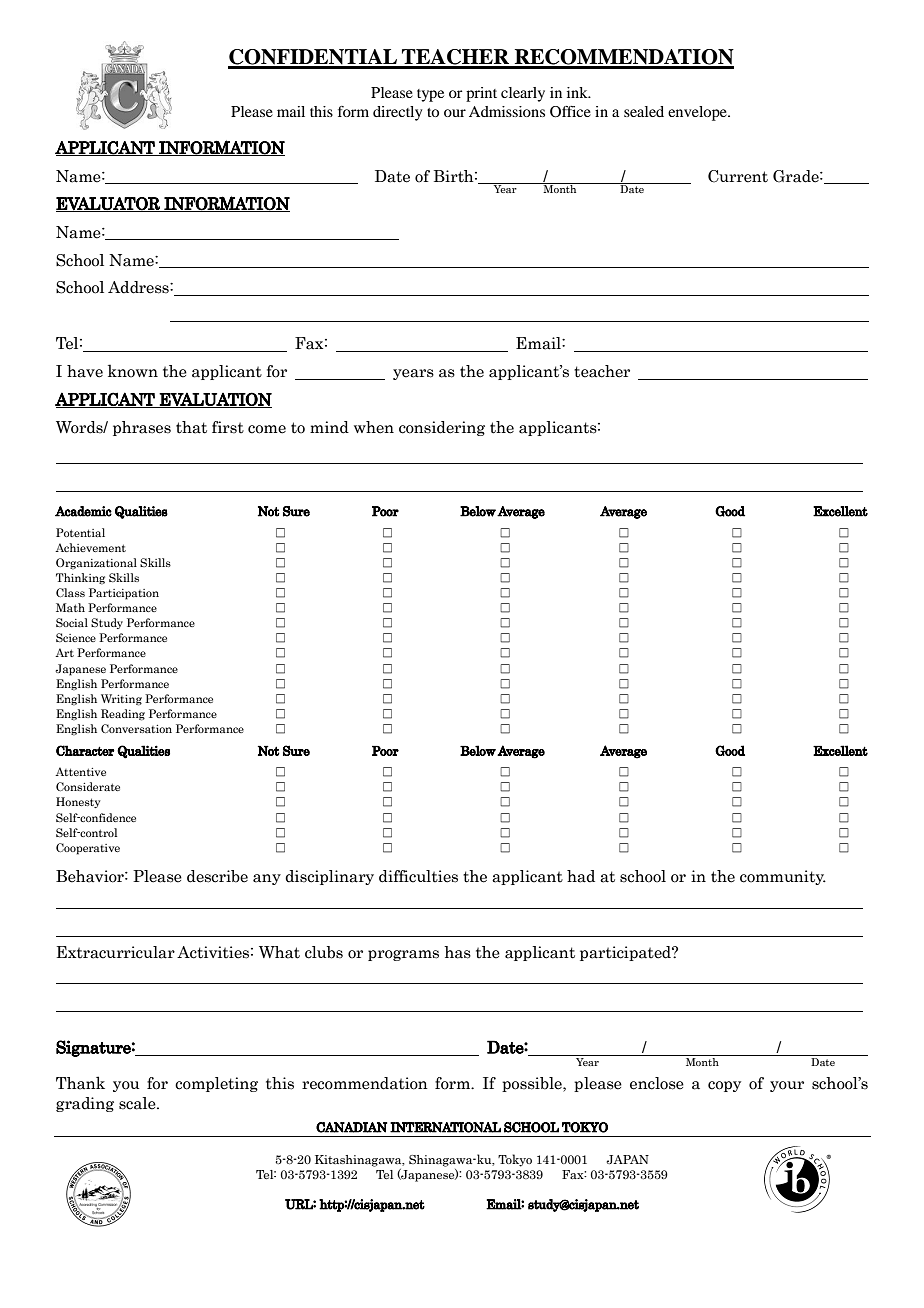 The image size is (924, 1308). Describe the element at coordinates (124, 594) in the screenshot. I see `Participation` at that location.
